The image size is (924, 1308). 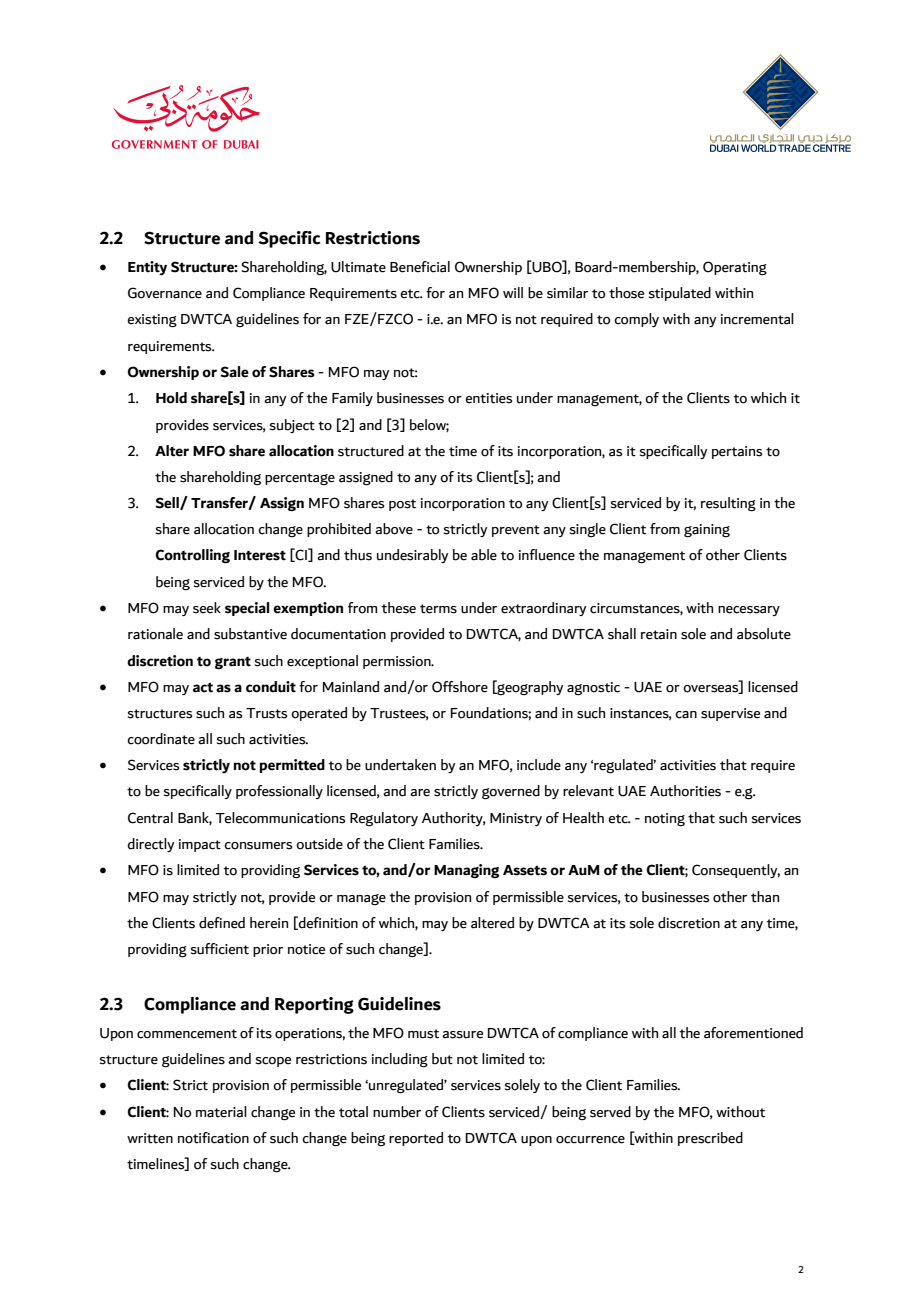 I want to click on Governance, so click(x=165, y=293).
